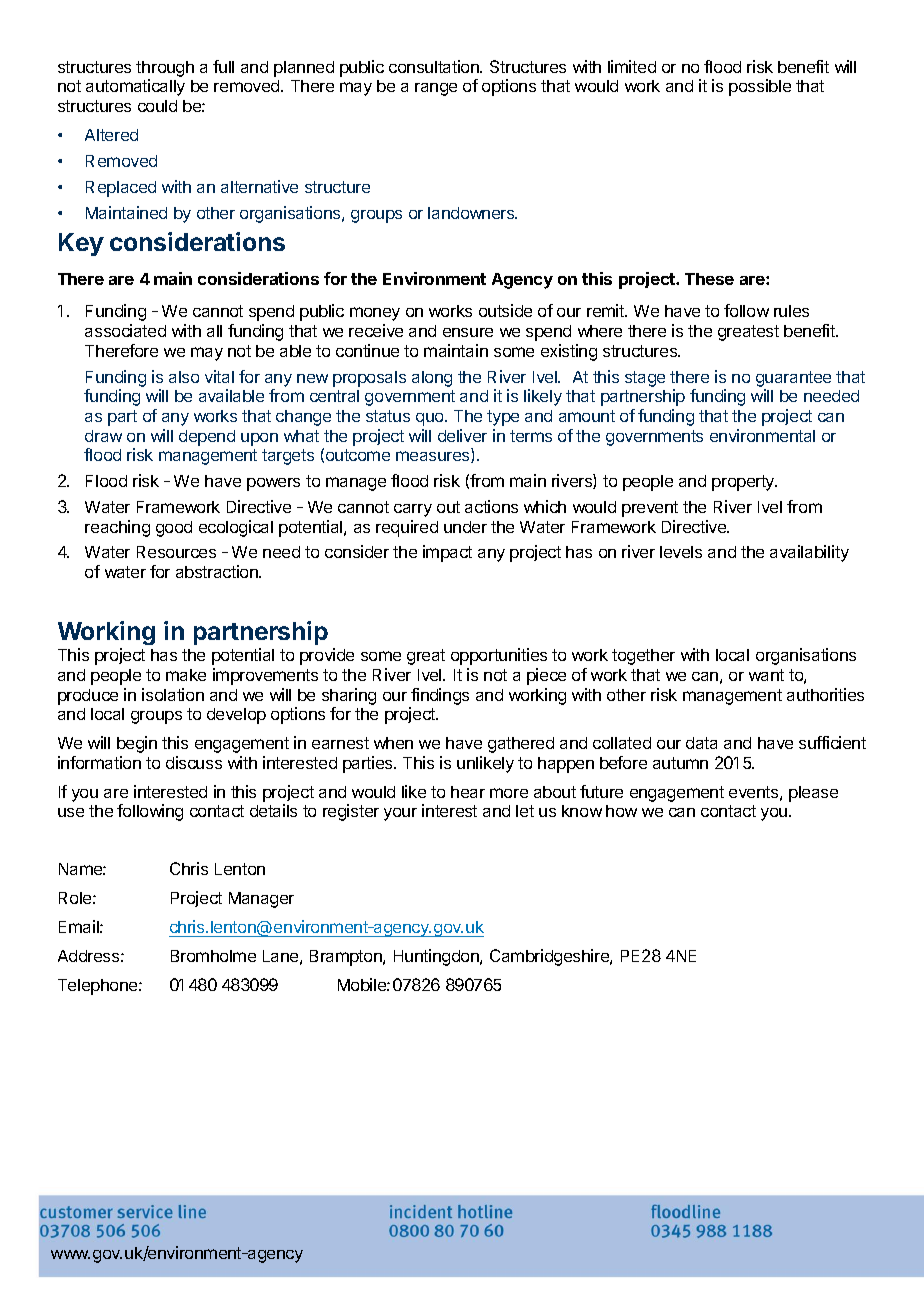 The width and height of the screenshot is (924, 1308). Describe the element at coordinates (760, 87) in the screenshot. I see `possible` at that location.
